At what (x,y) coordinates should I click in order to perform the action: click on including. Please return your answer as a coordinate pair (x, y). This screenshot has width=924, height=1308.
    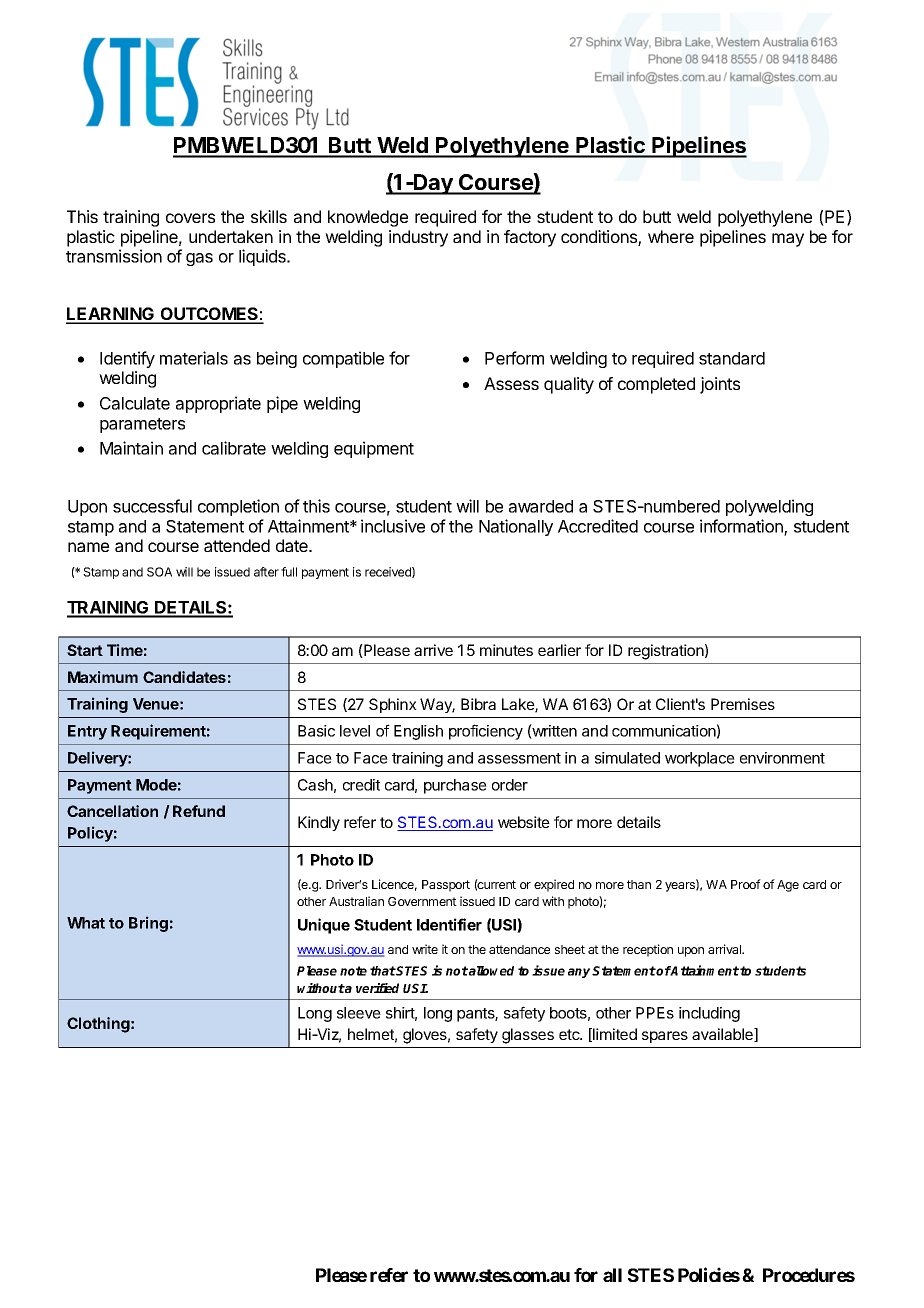
    Looking at the image, I should click on (709, 1014).
